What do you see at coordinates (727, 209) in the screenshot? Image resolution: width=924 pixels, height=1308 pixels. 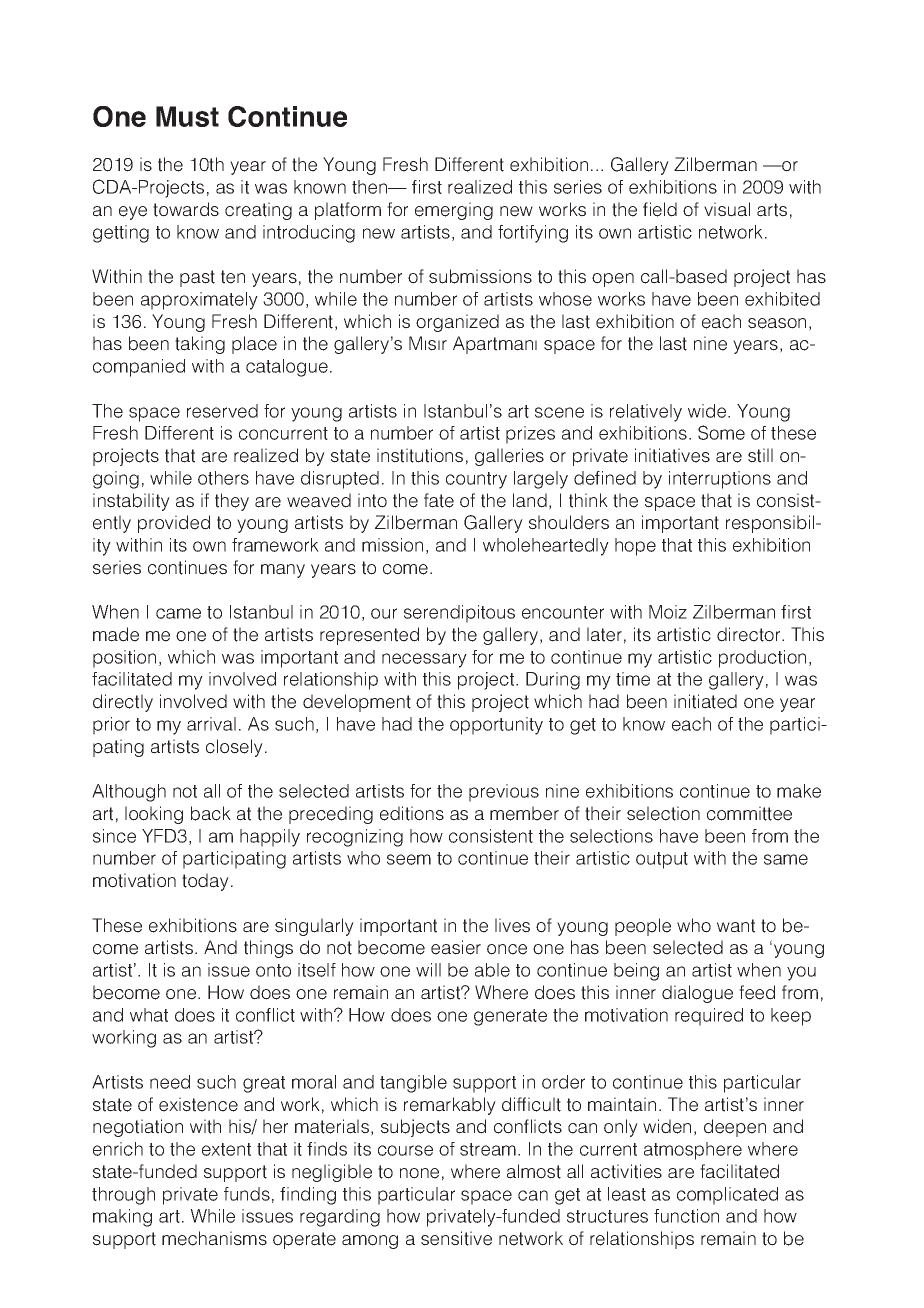 I see `visual` at bounding box center [727, 209].
